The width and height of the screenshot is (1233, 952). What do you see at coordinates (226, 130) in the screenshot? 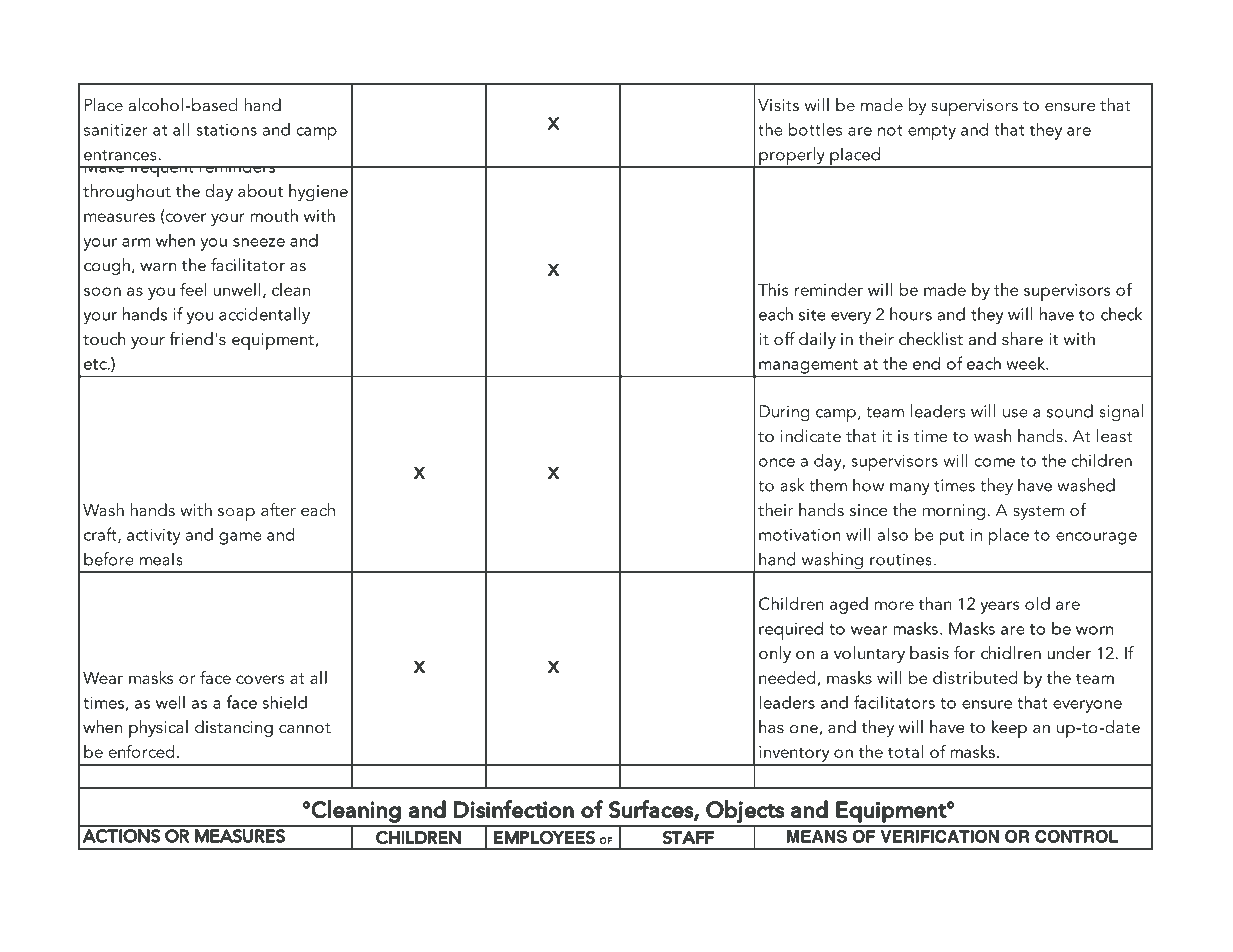
I see `stations` at bounding box center [226, 130].
